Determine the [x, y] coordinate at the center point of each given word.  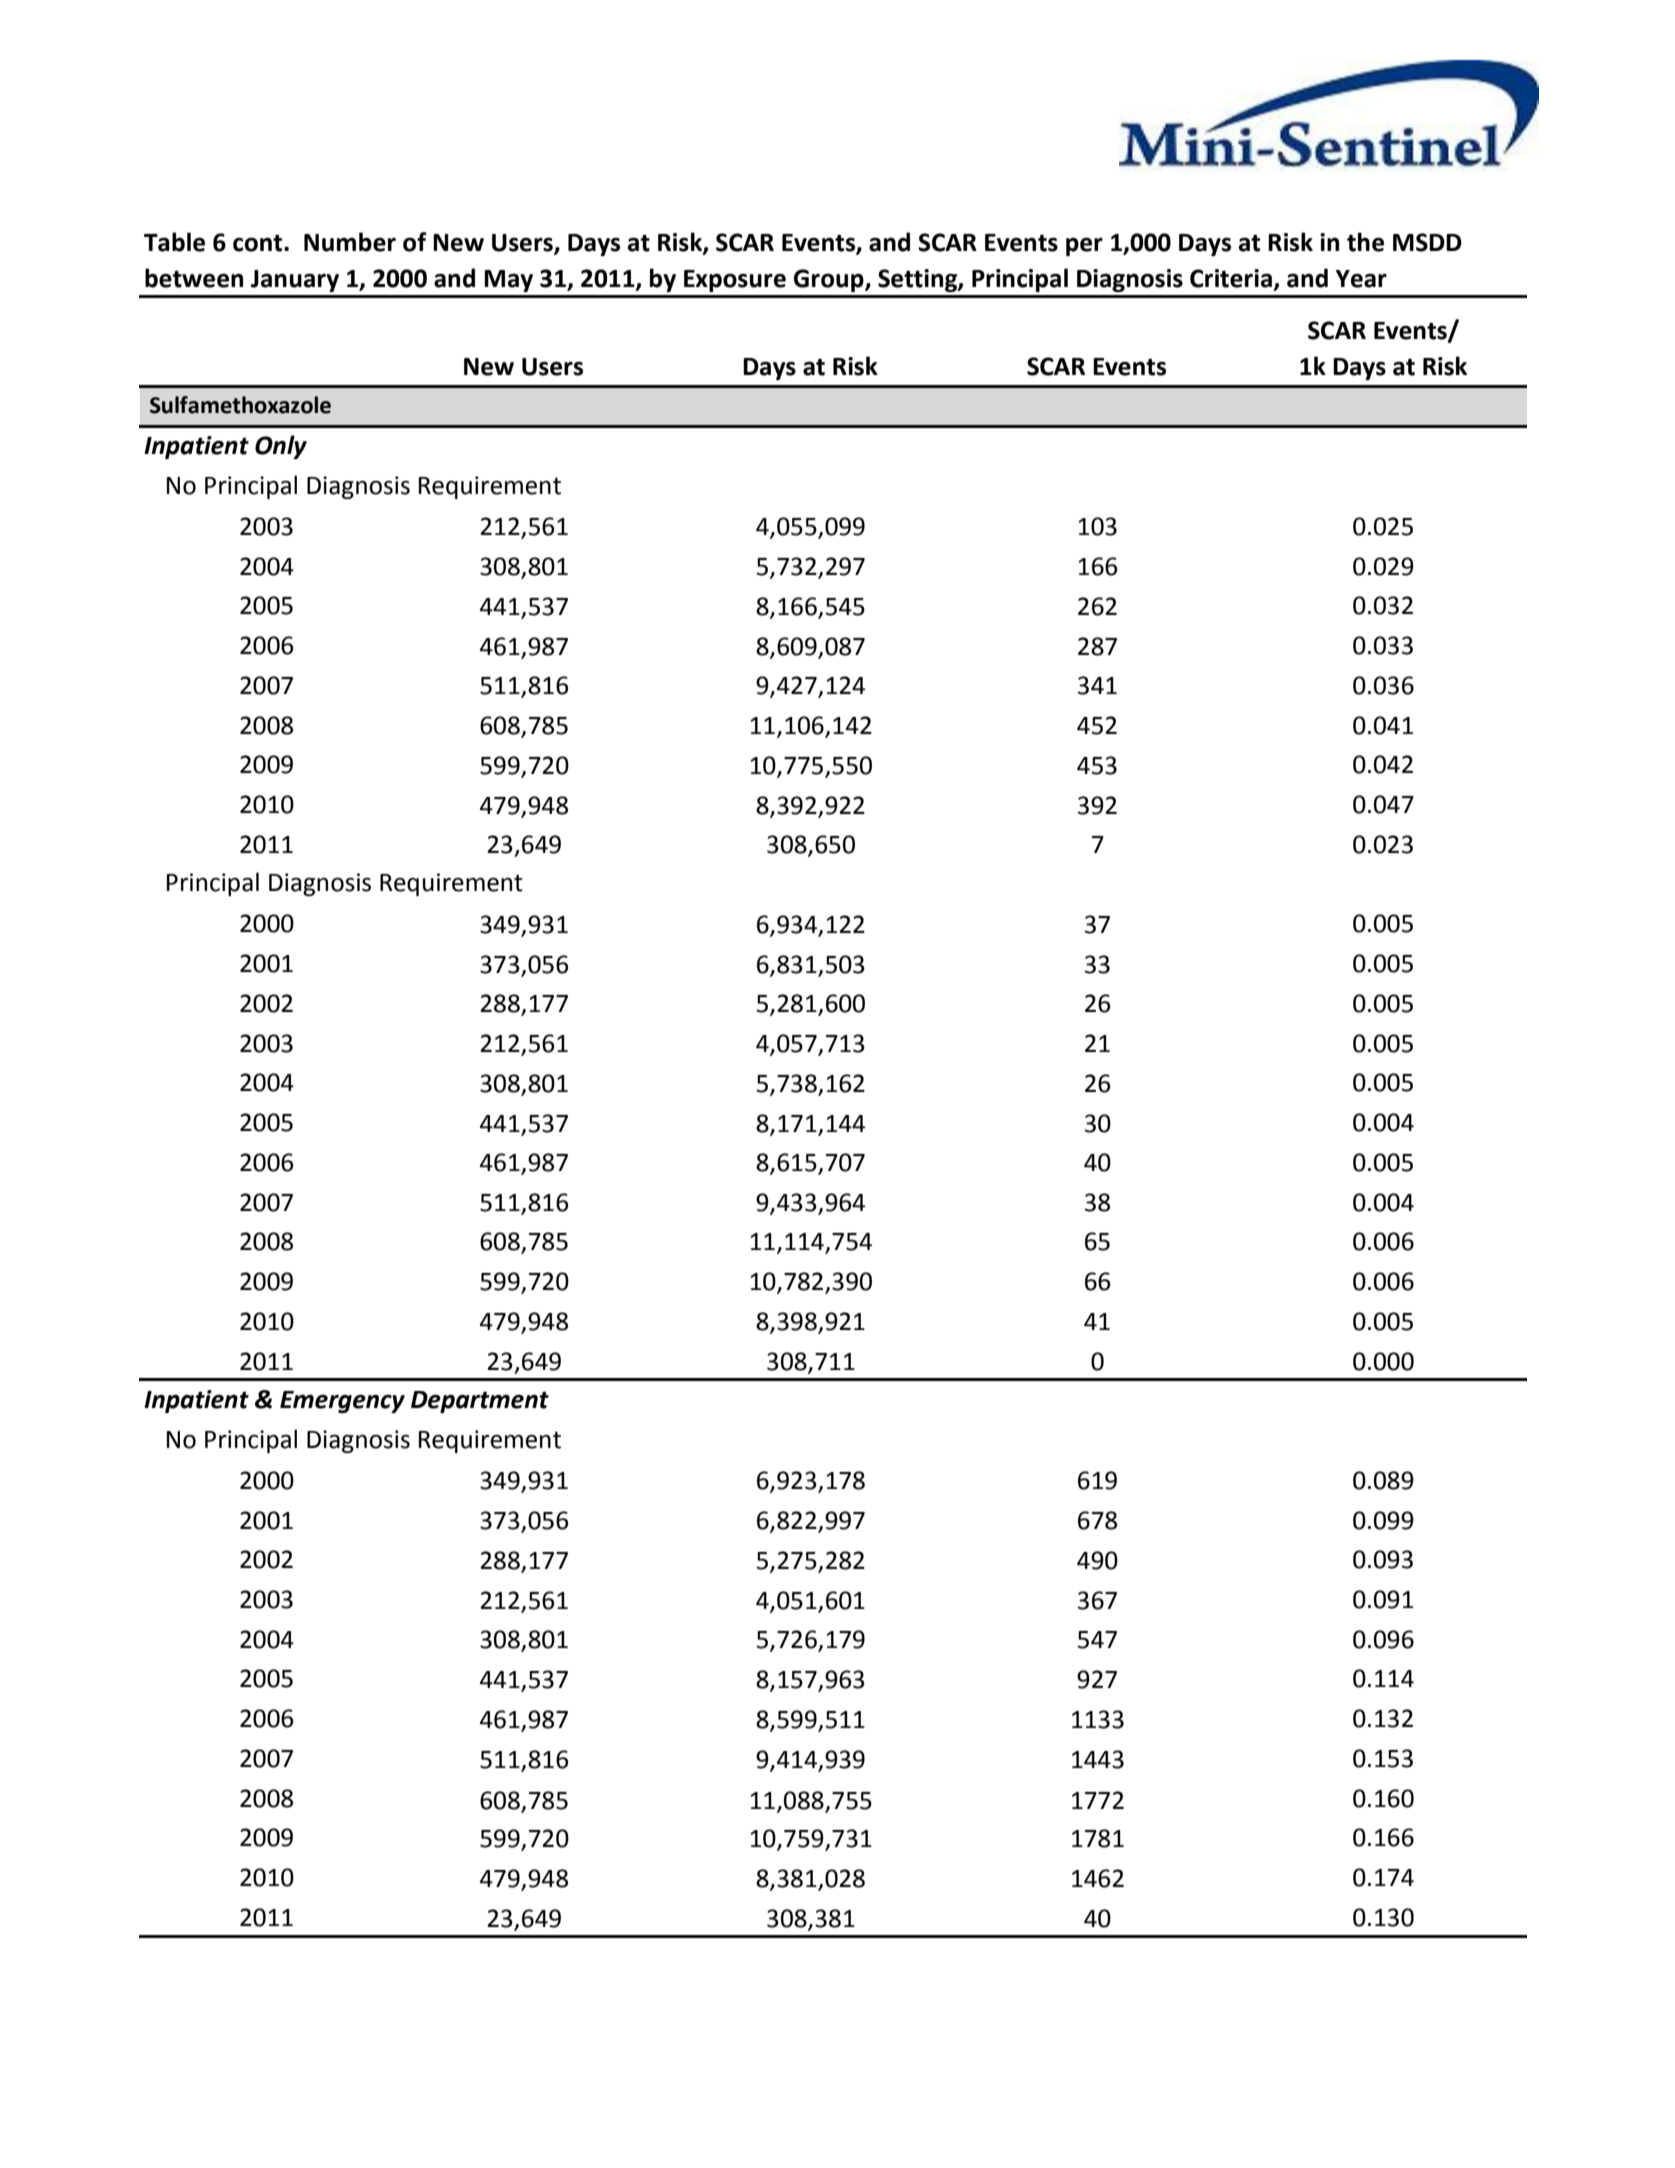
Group [830, 280]
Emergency [342, 1402]
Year [1361, 279]
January [295, 281]
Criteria [1231, 278]
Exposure [735, 281]
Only [281, 447]
